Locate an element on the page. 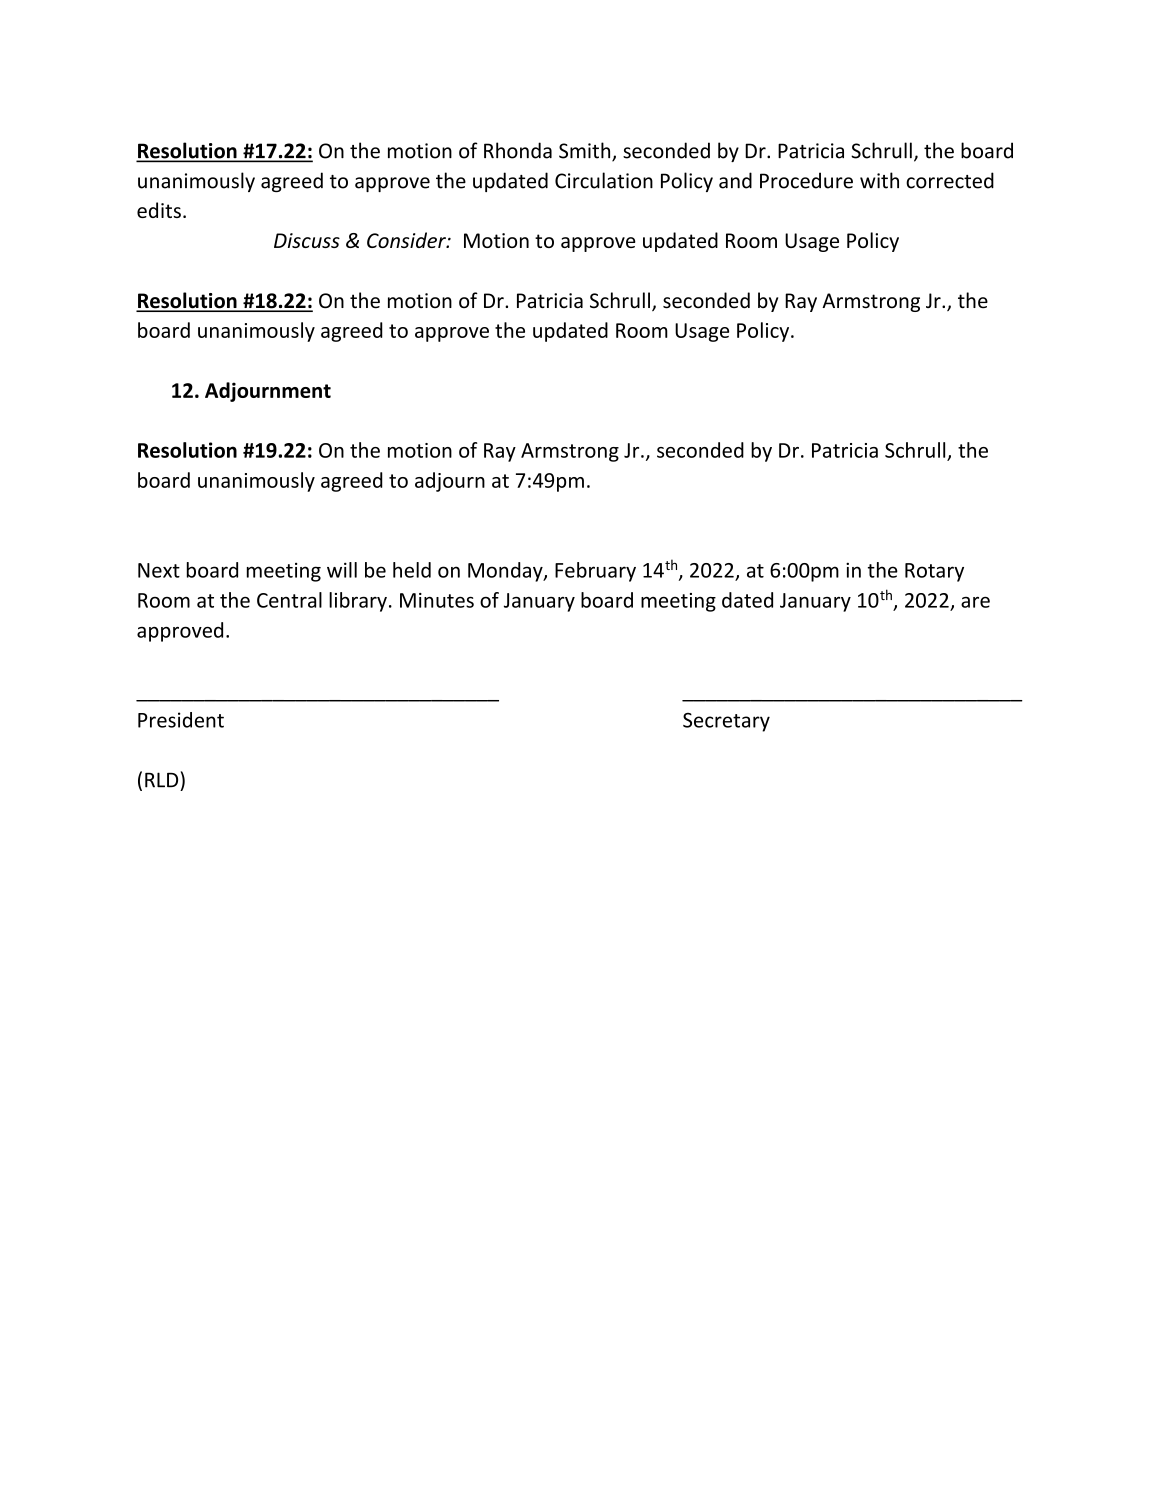 This page has height=1501, width=1160. February is located at coordinates (595, 572).
